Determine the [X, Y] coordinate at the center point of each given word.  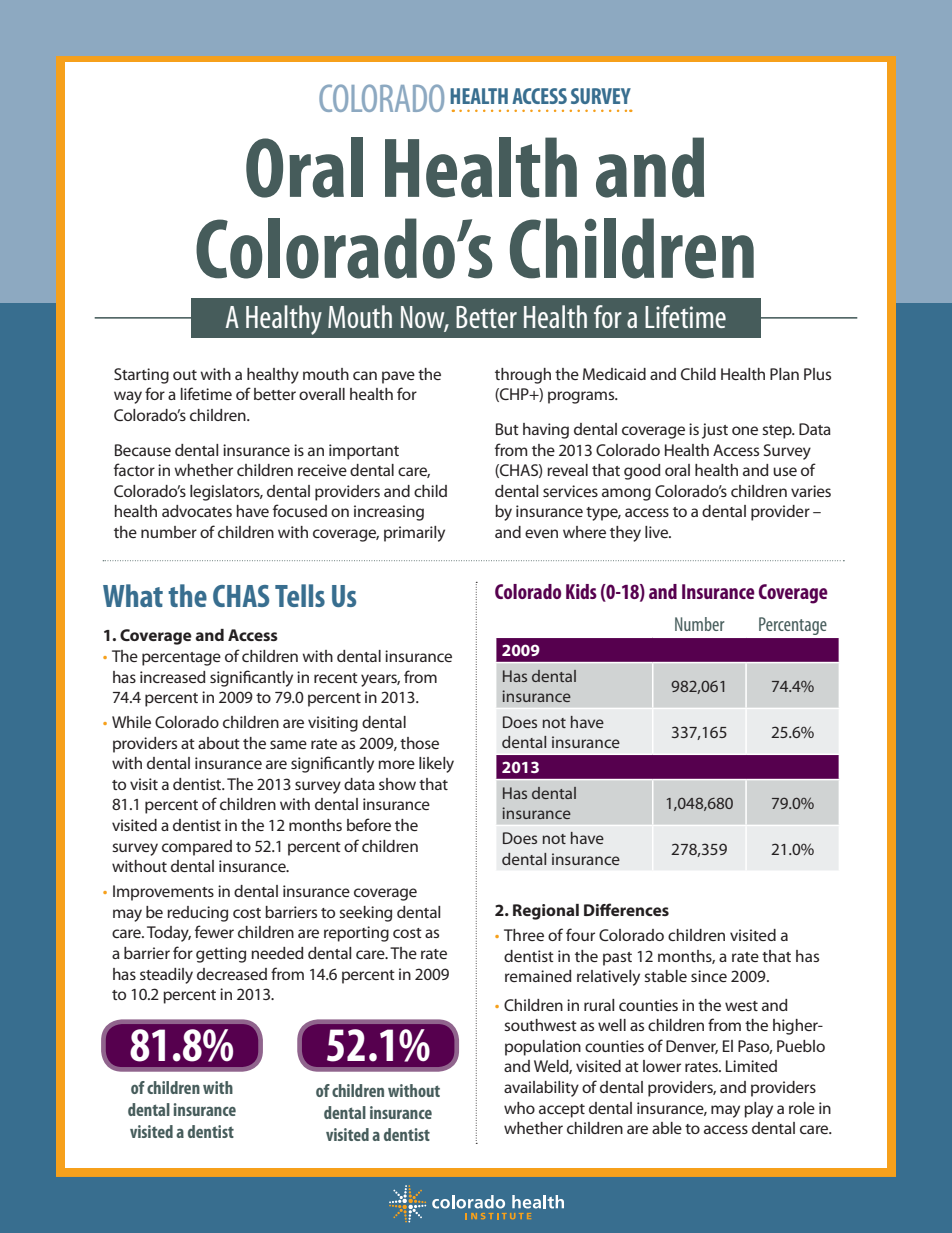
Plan [784, 374]
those [419, 743]
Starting [141, 376]
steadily [166, 976]
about [219, 743]
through [523, 376]
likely [436, 765]
